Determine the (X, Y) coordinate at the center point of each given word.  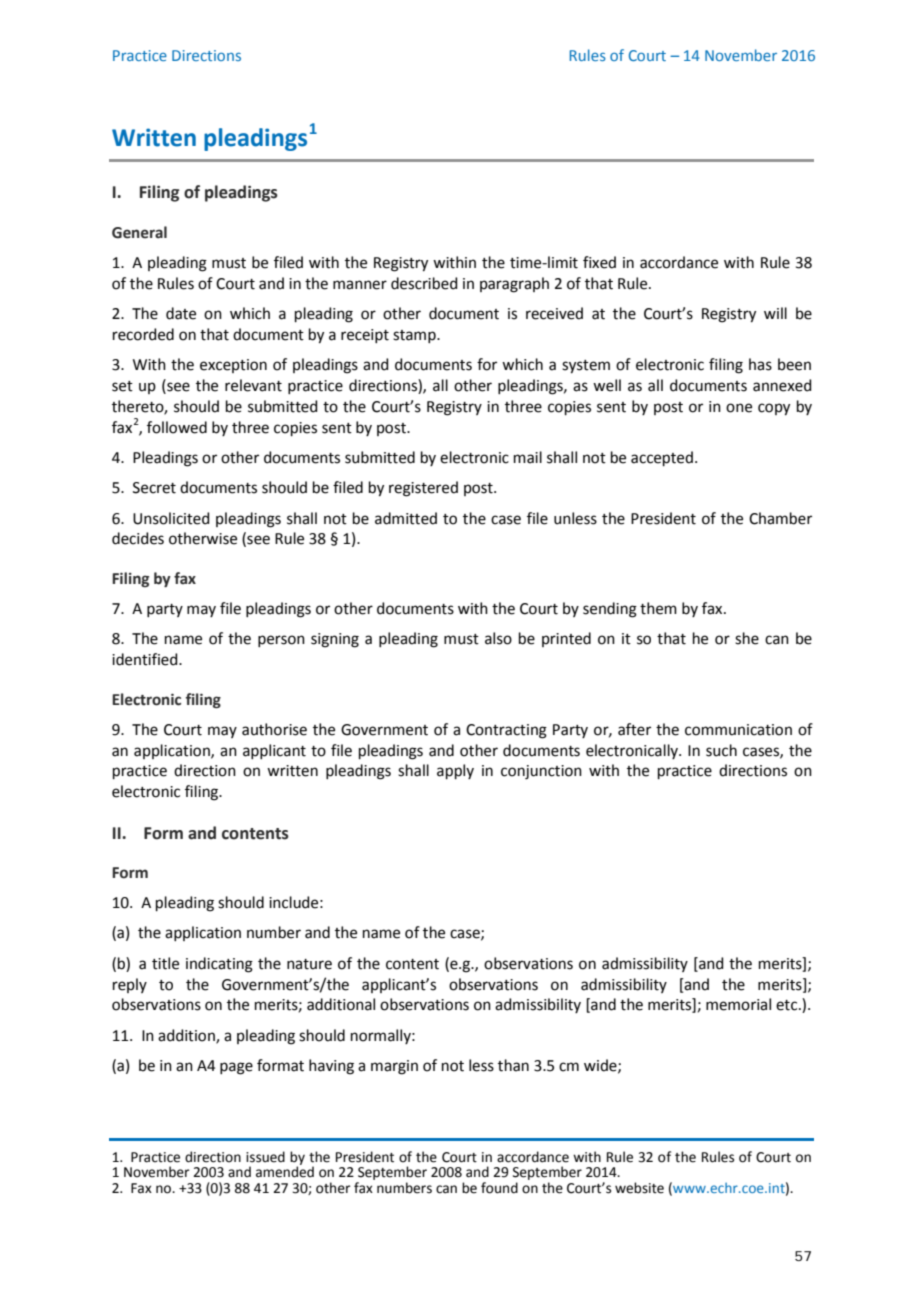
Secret (154, 488)
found (499, 1188)
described (424, 283)
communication (738, 730)
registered (423, 489)
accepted (662, 458)
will (775, 313)
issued (265, 1157)
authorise (274, 729)
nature (309, 964)
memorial (738, 1004)
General (139, 232)
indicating (219, 965)
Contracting (506, 731)
